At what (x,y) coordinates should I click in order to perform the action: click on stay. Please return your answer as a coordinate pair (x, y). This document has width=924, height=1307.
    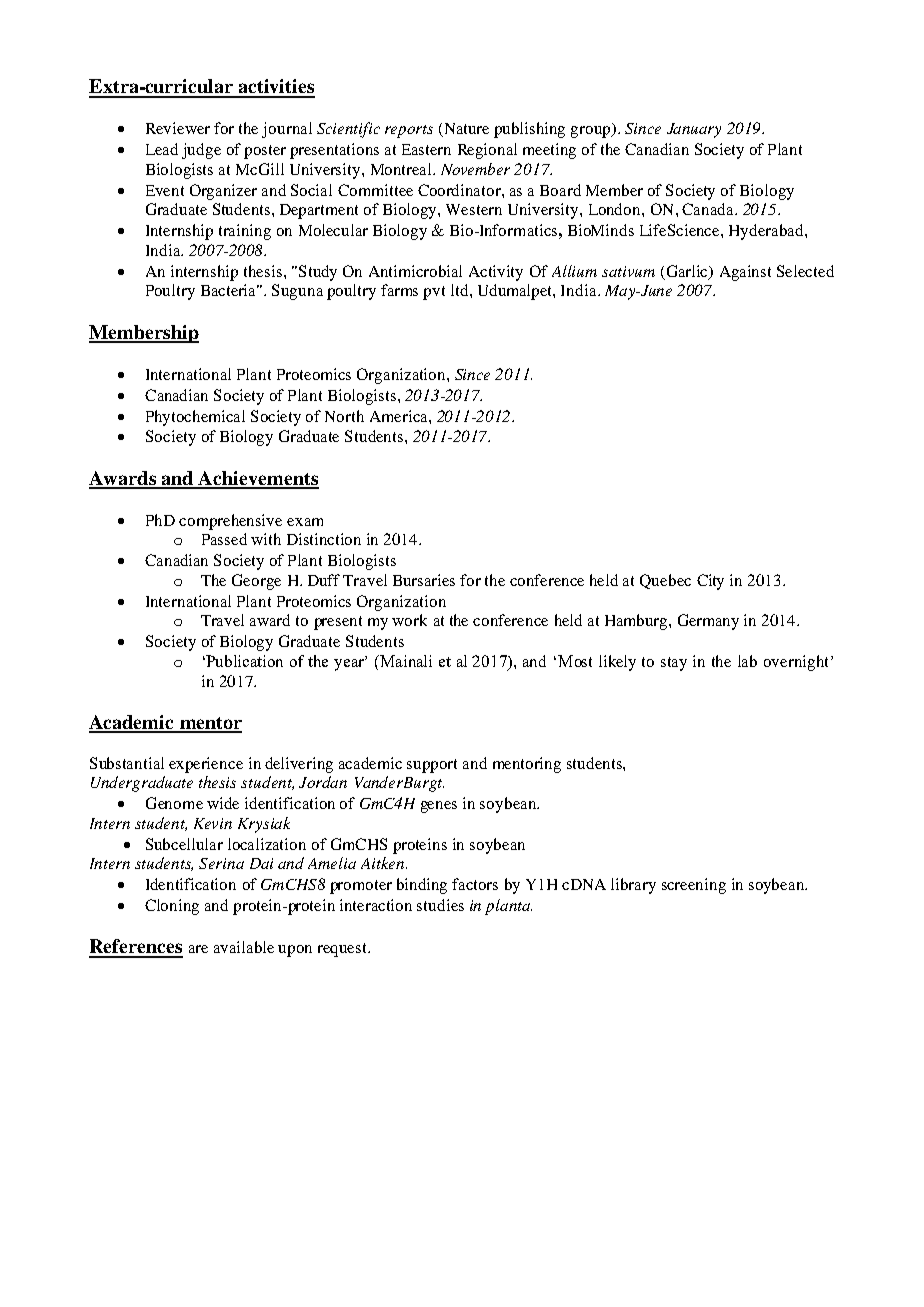
    Looking at the image, I should click on (674, 664).
